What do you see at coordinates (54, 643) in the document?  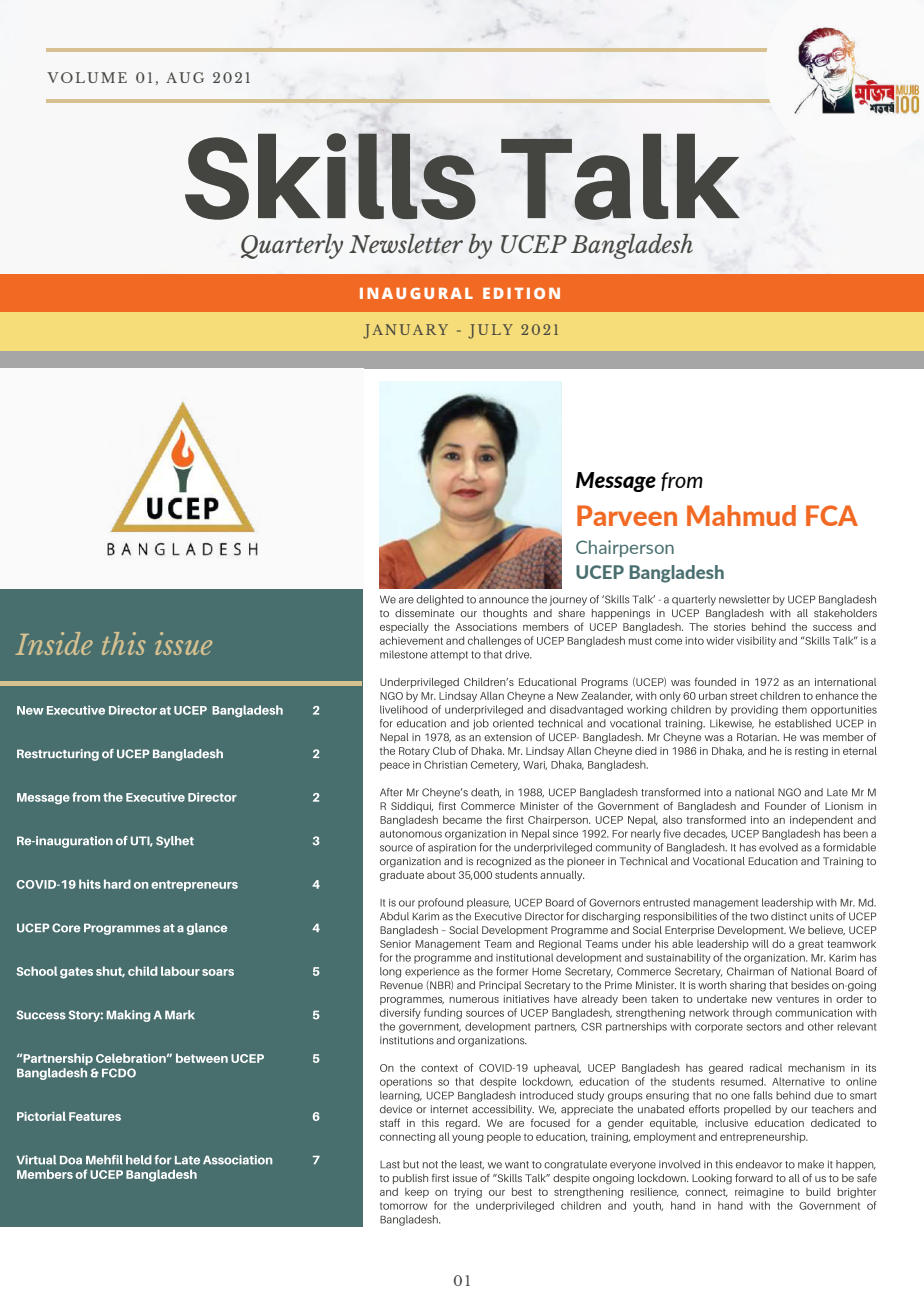 I see `Inside` at bounding box center [54, 643].
